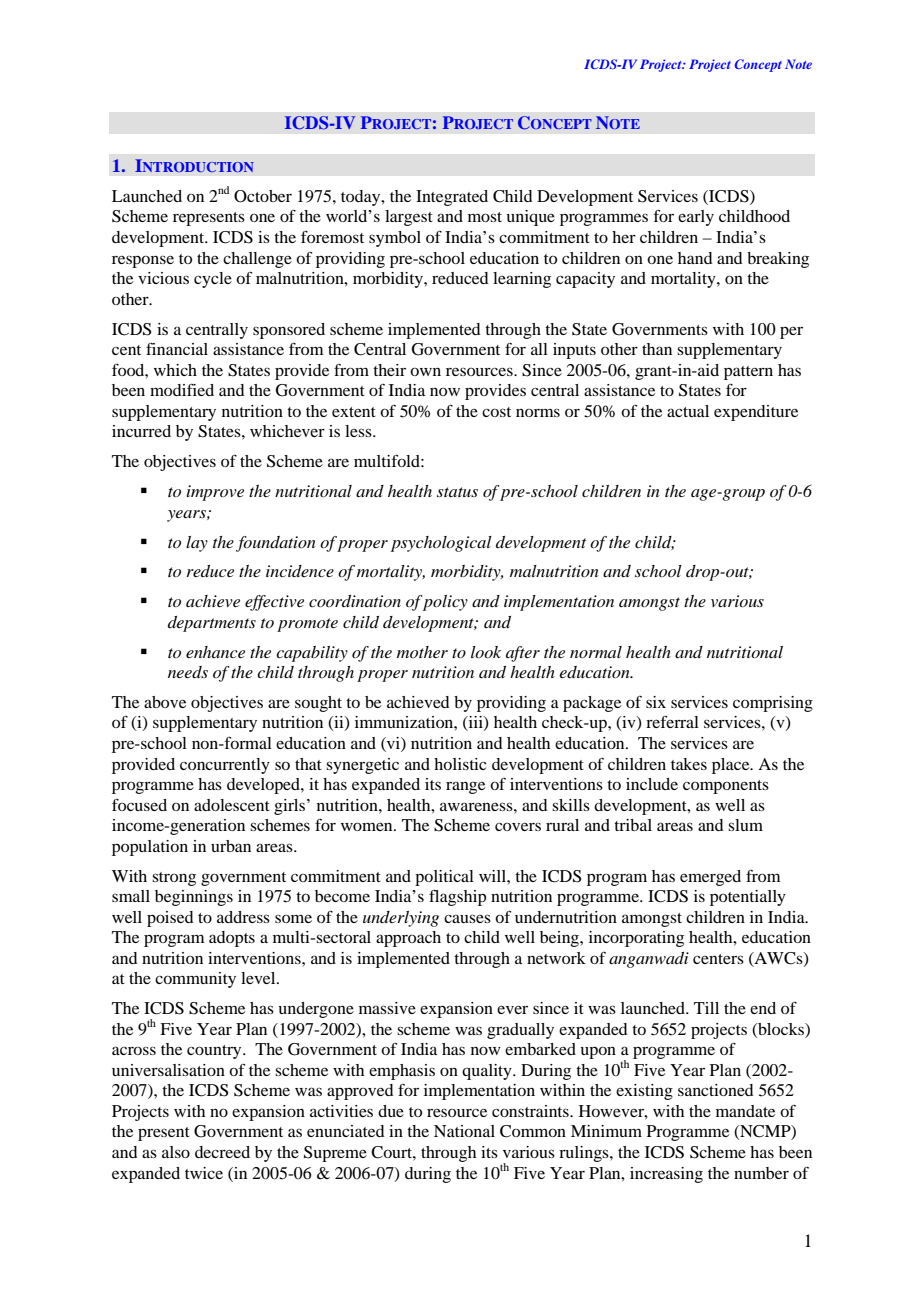  Describe the element at coordinates (222, 1152) in the page. I see `decreed` at that location.
